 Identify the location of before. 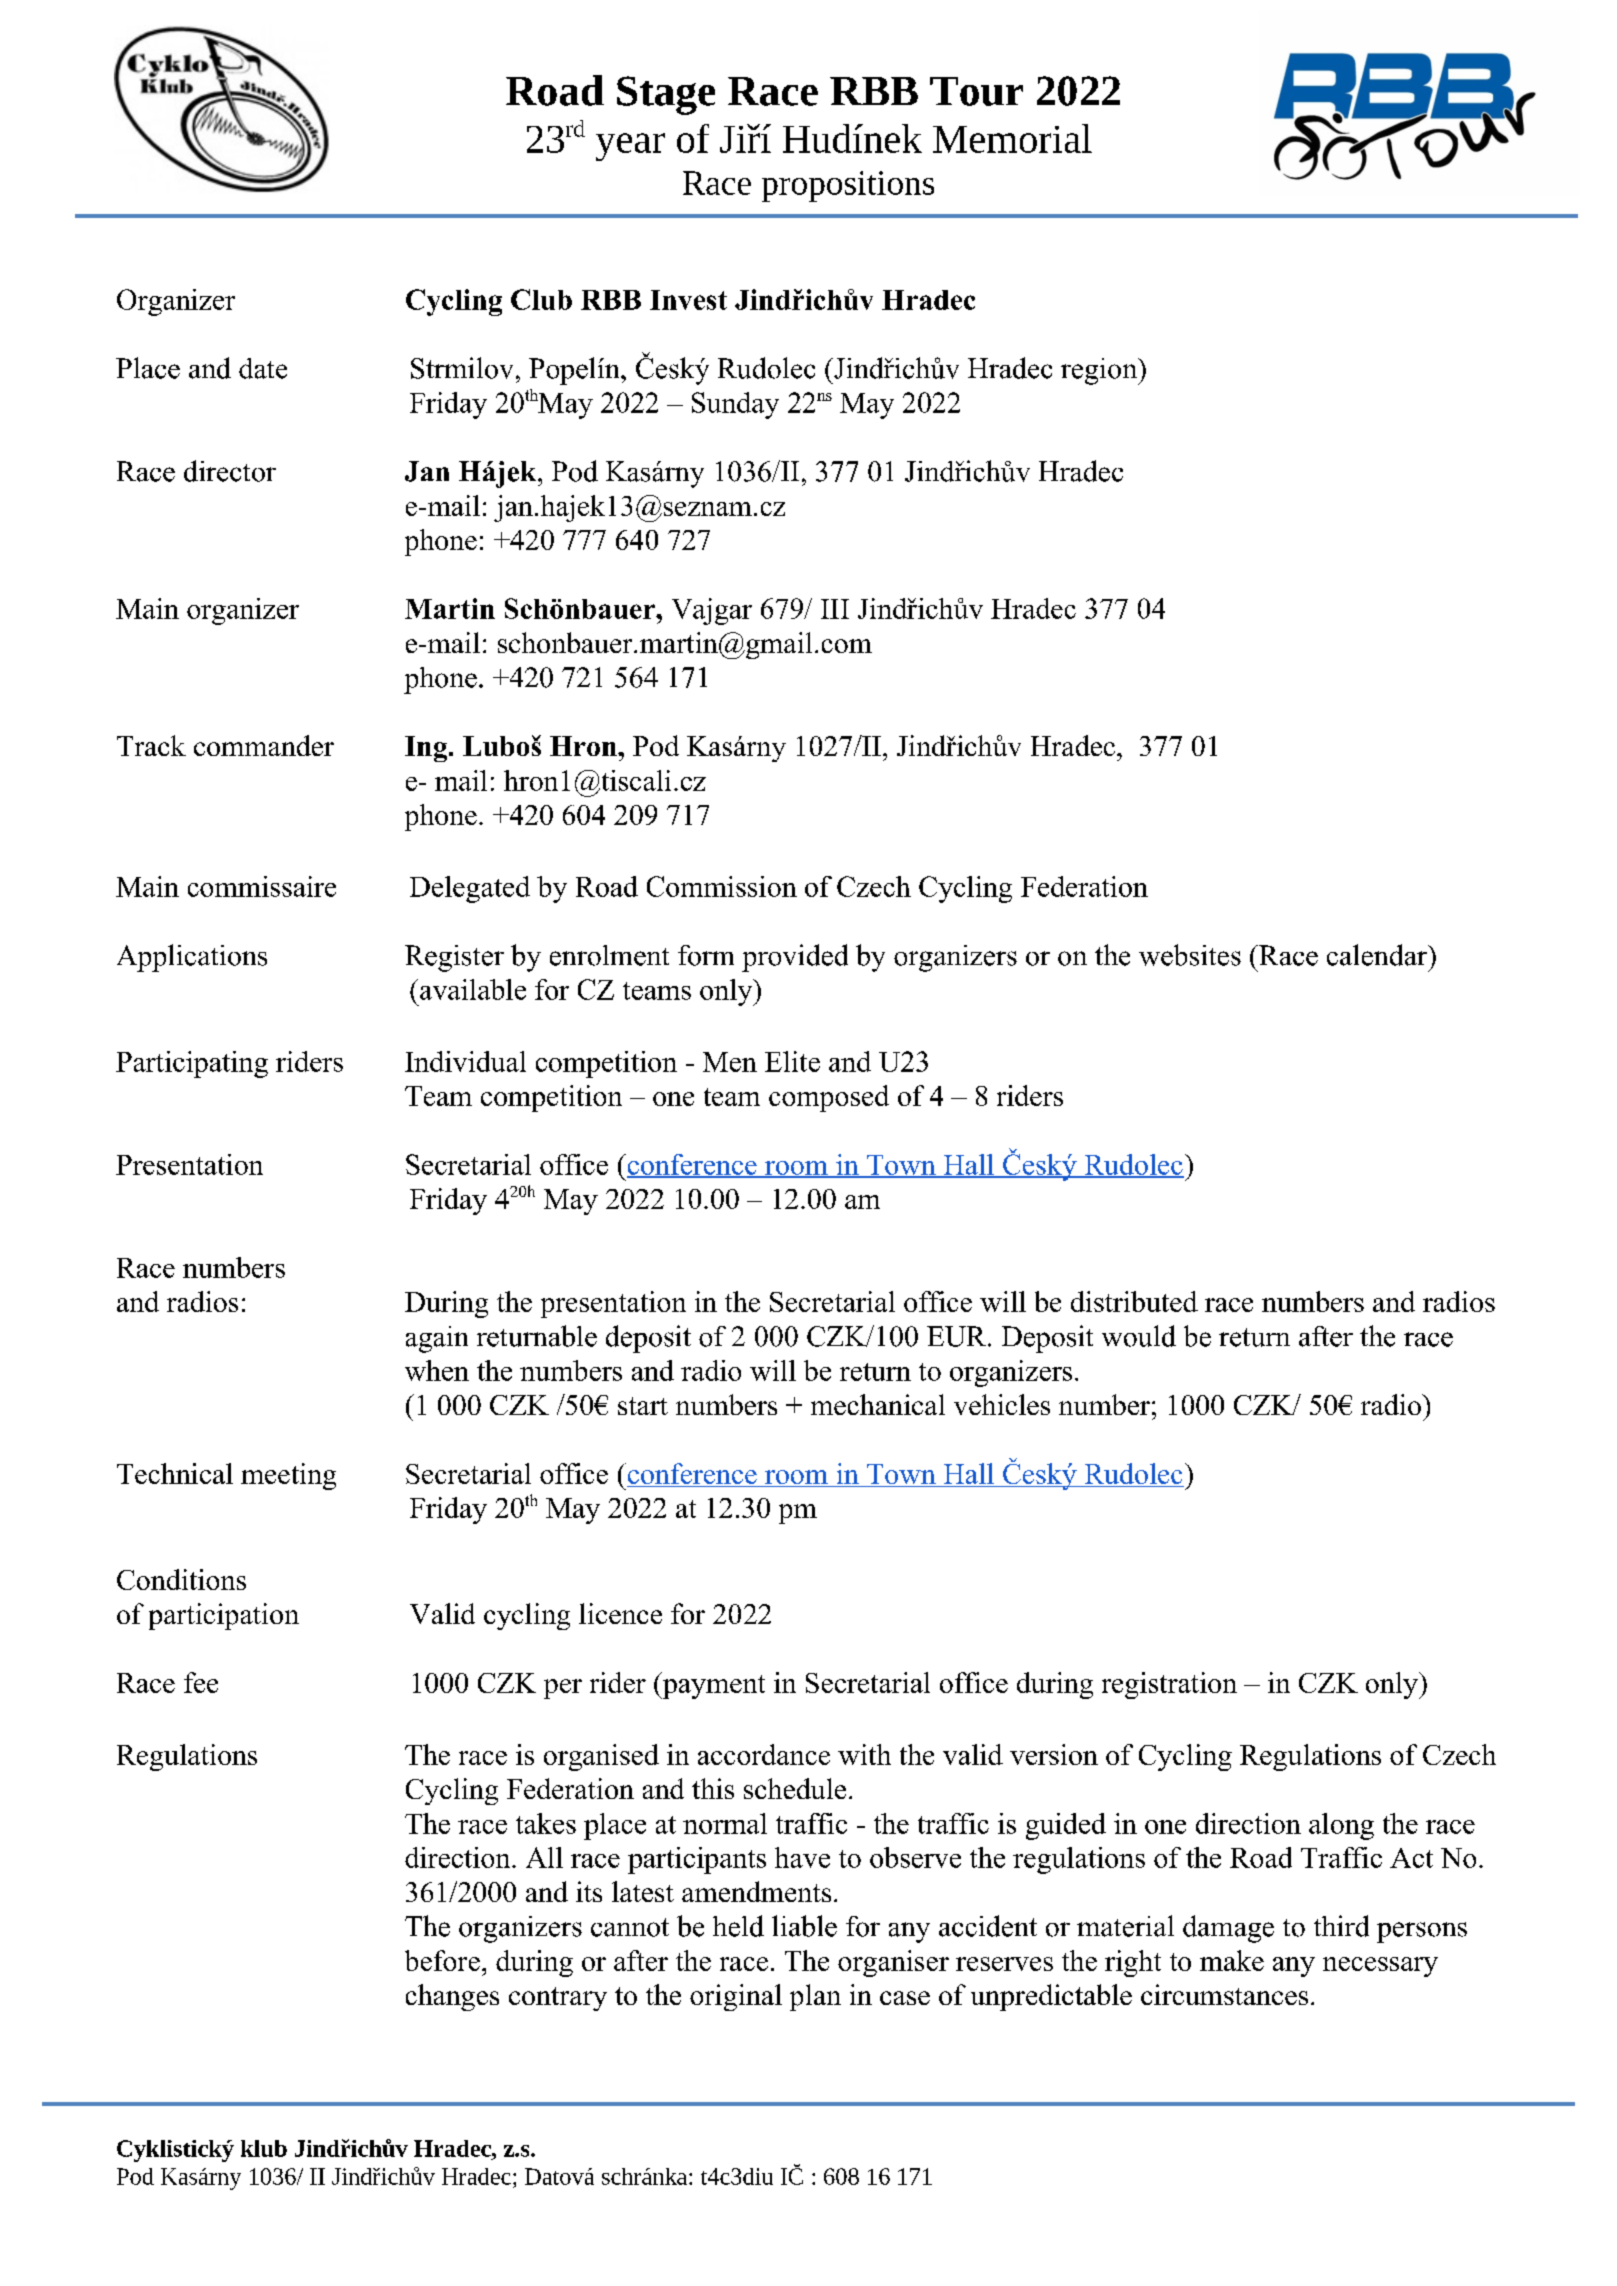
(442, 1960).
